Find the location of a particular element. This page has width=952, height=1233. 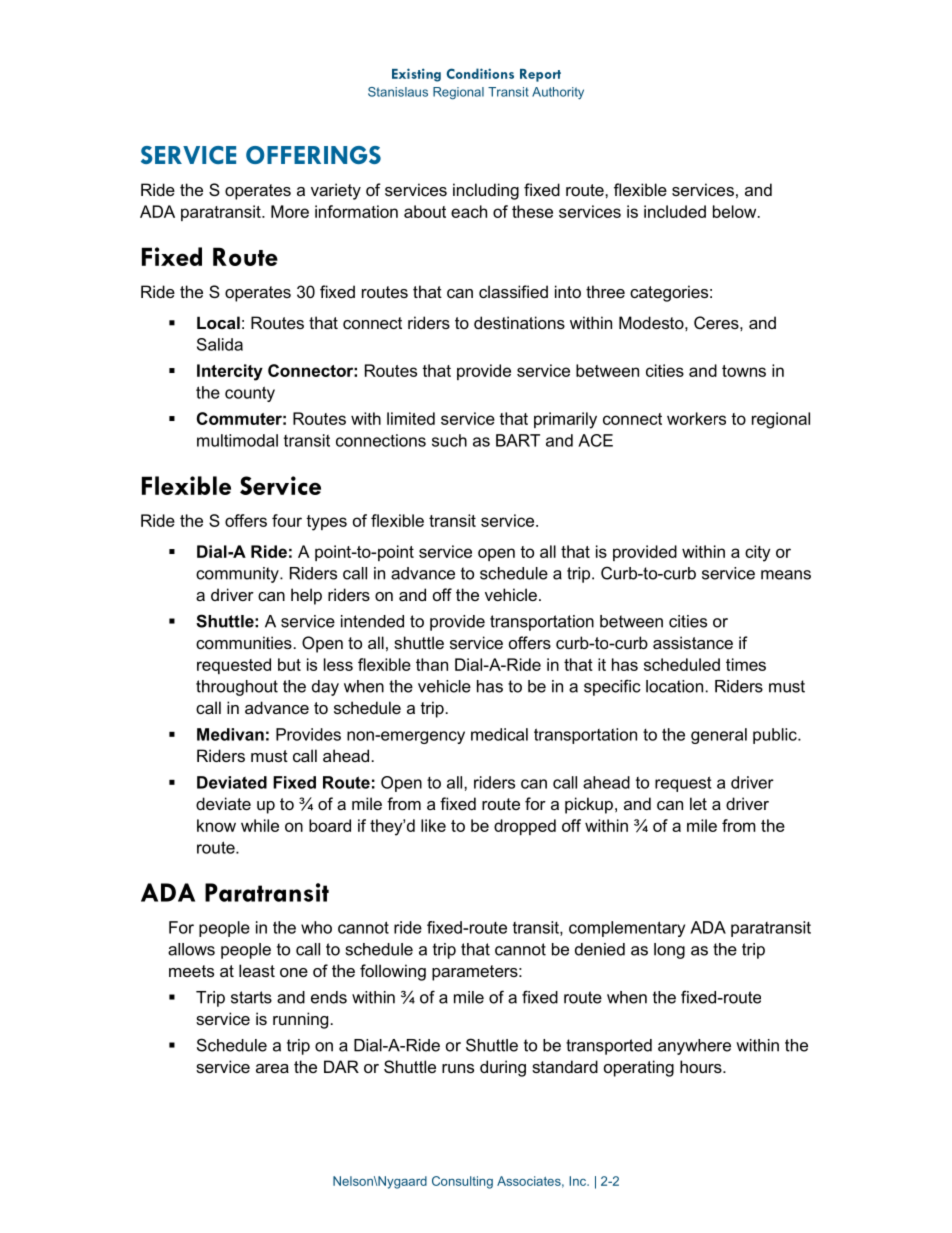

Consulting is located at coordinates (462, 1182).
